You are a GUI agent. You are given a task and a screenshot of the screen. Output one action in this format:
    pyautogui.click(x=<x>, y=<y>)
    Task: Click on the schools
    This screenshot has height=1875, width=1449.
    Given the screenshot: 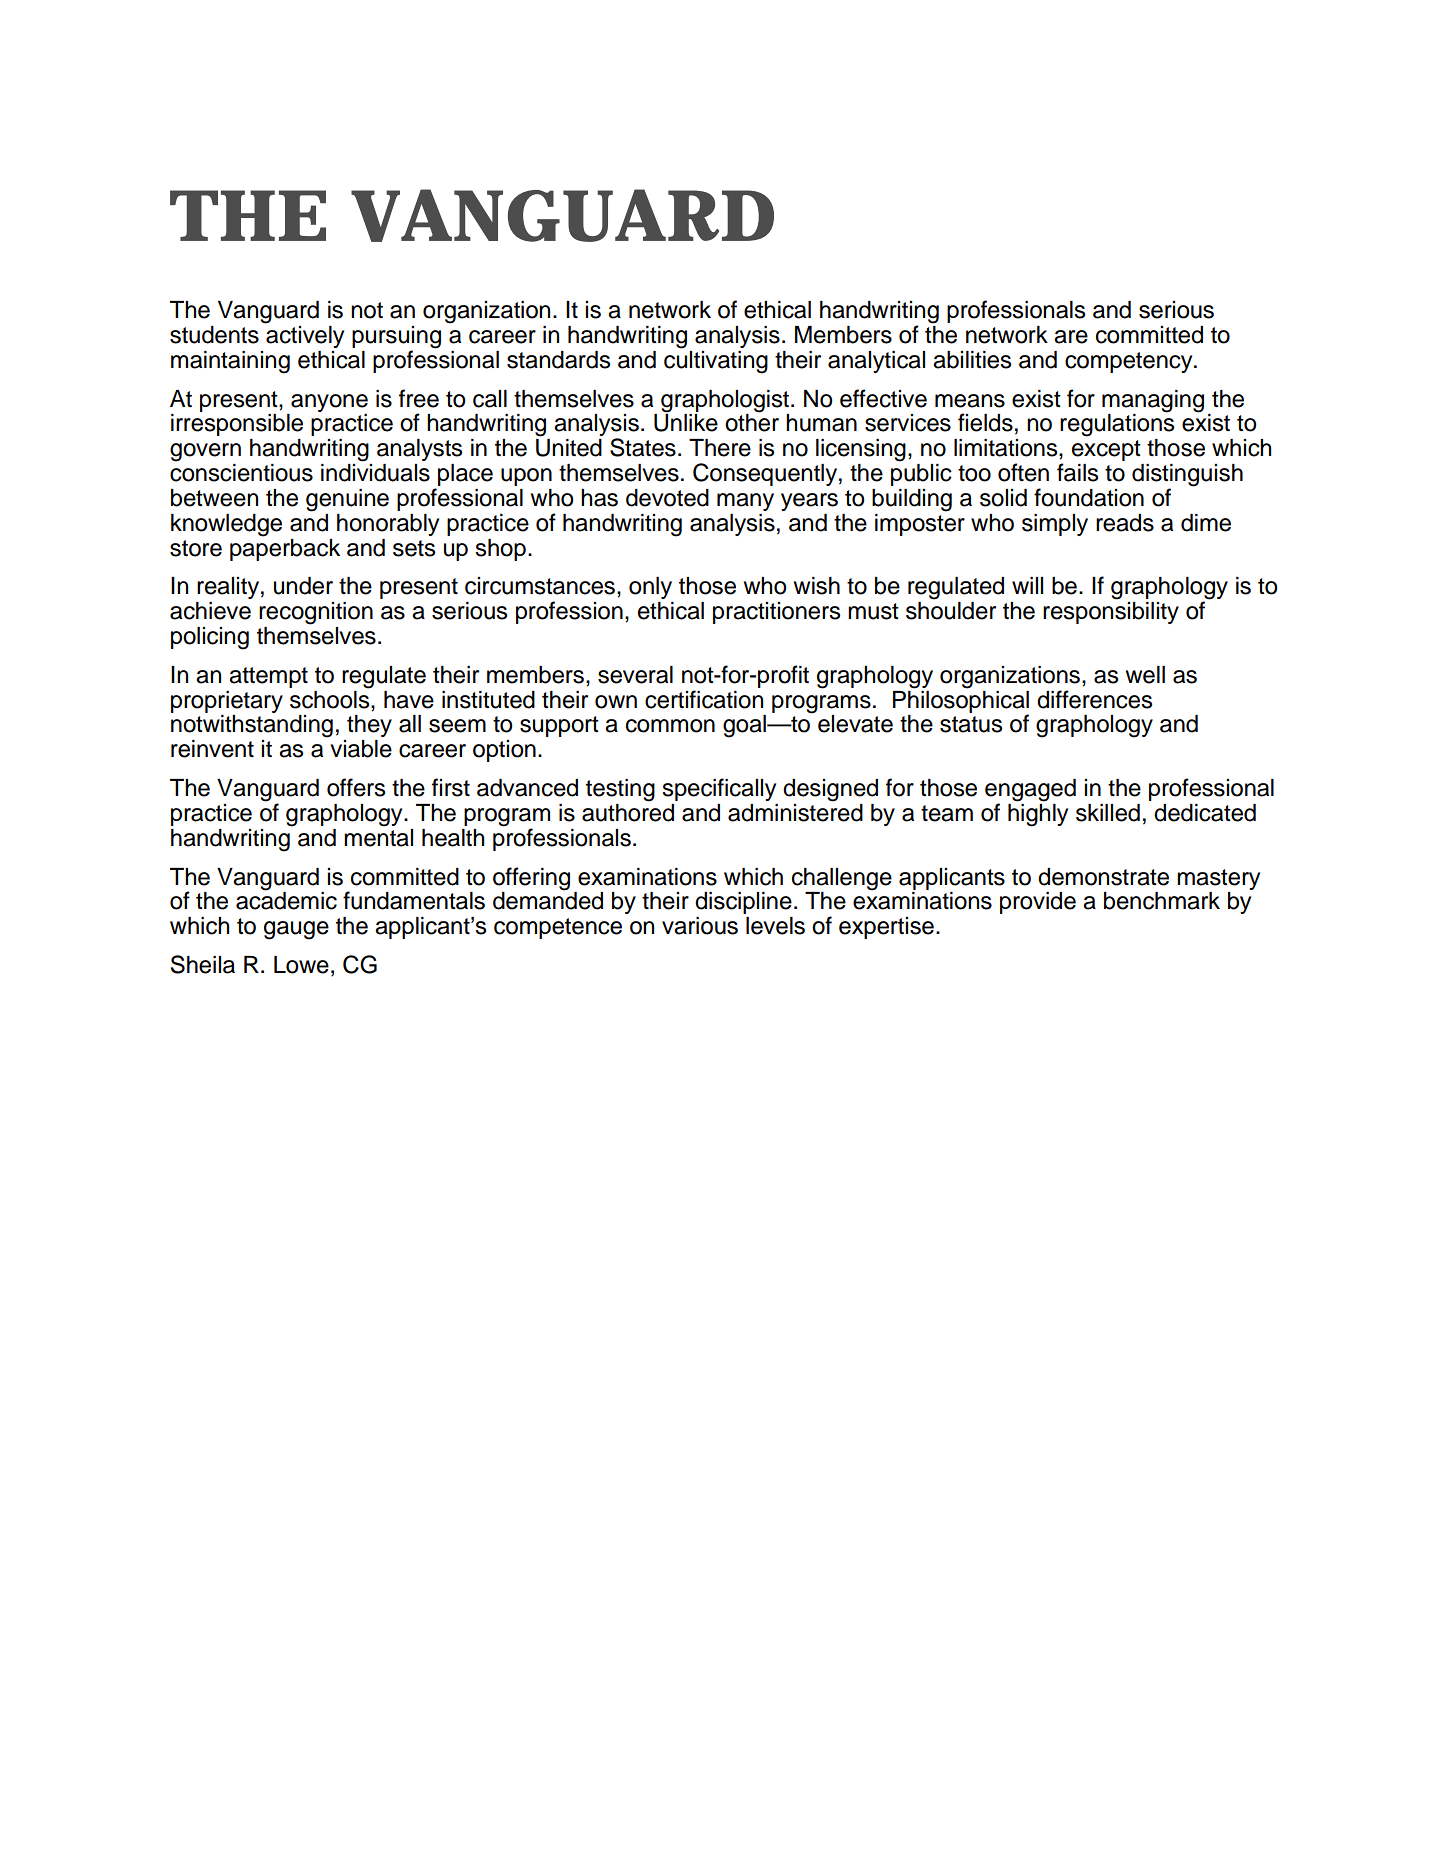 What is the action you would take?
    pyautogui.click(x=331, y=698)
